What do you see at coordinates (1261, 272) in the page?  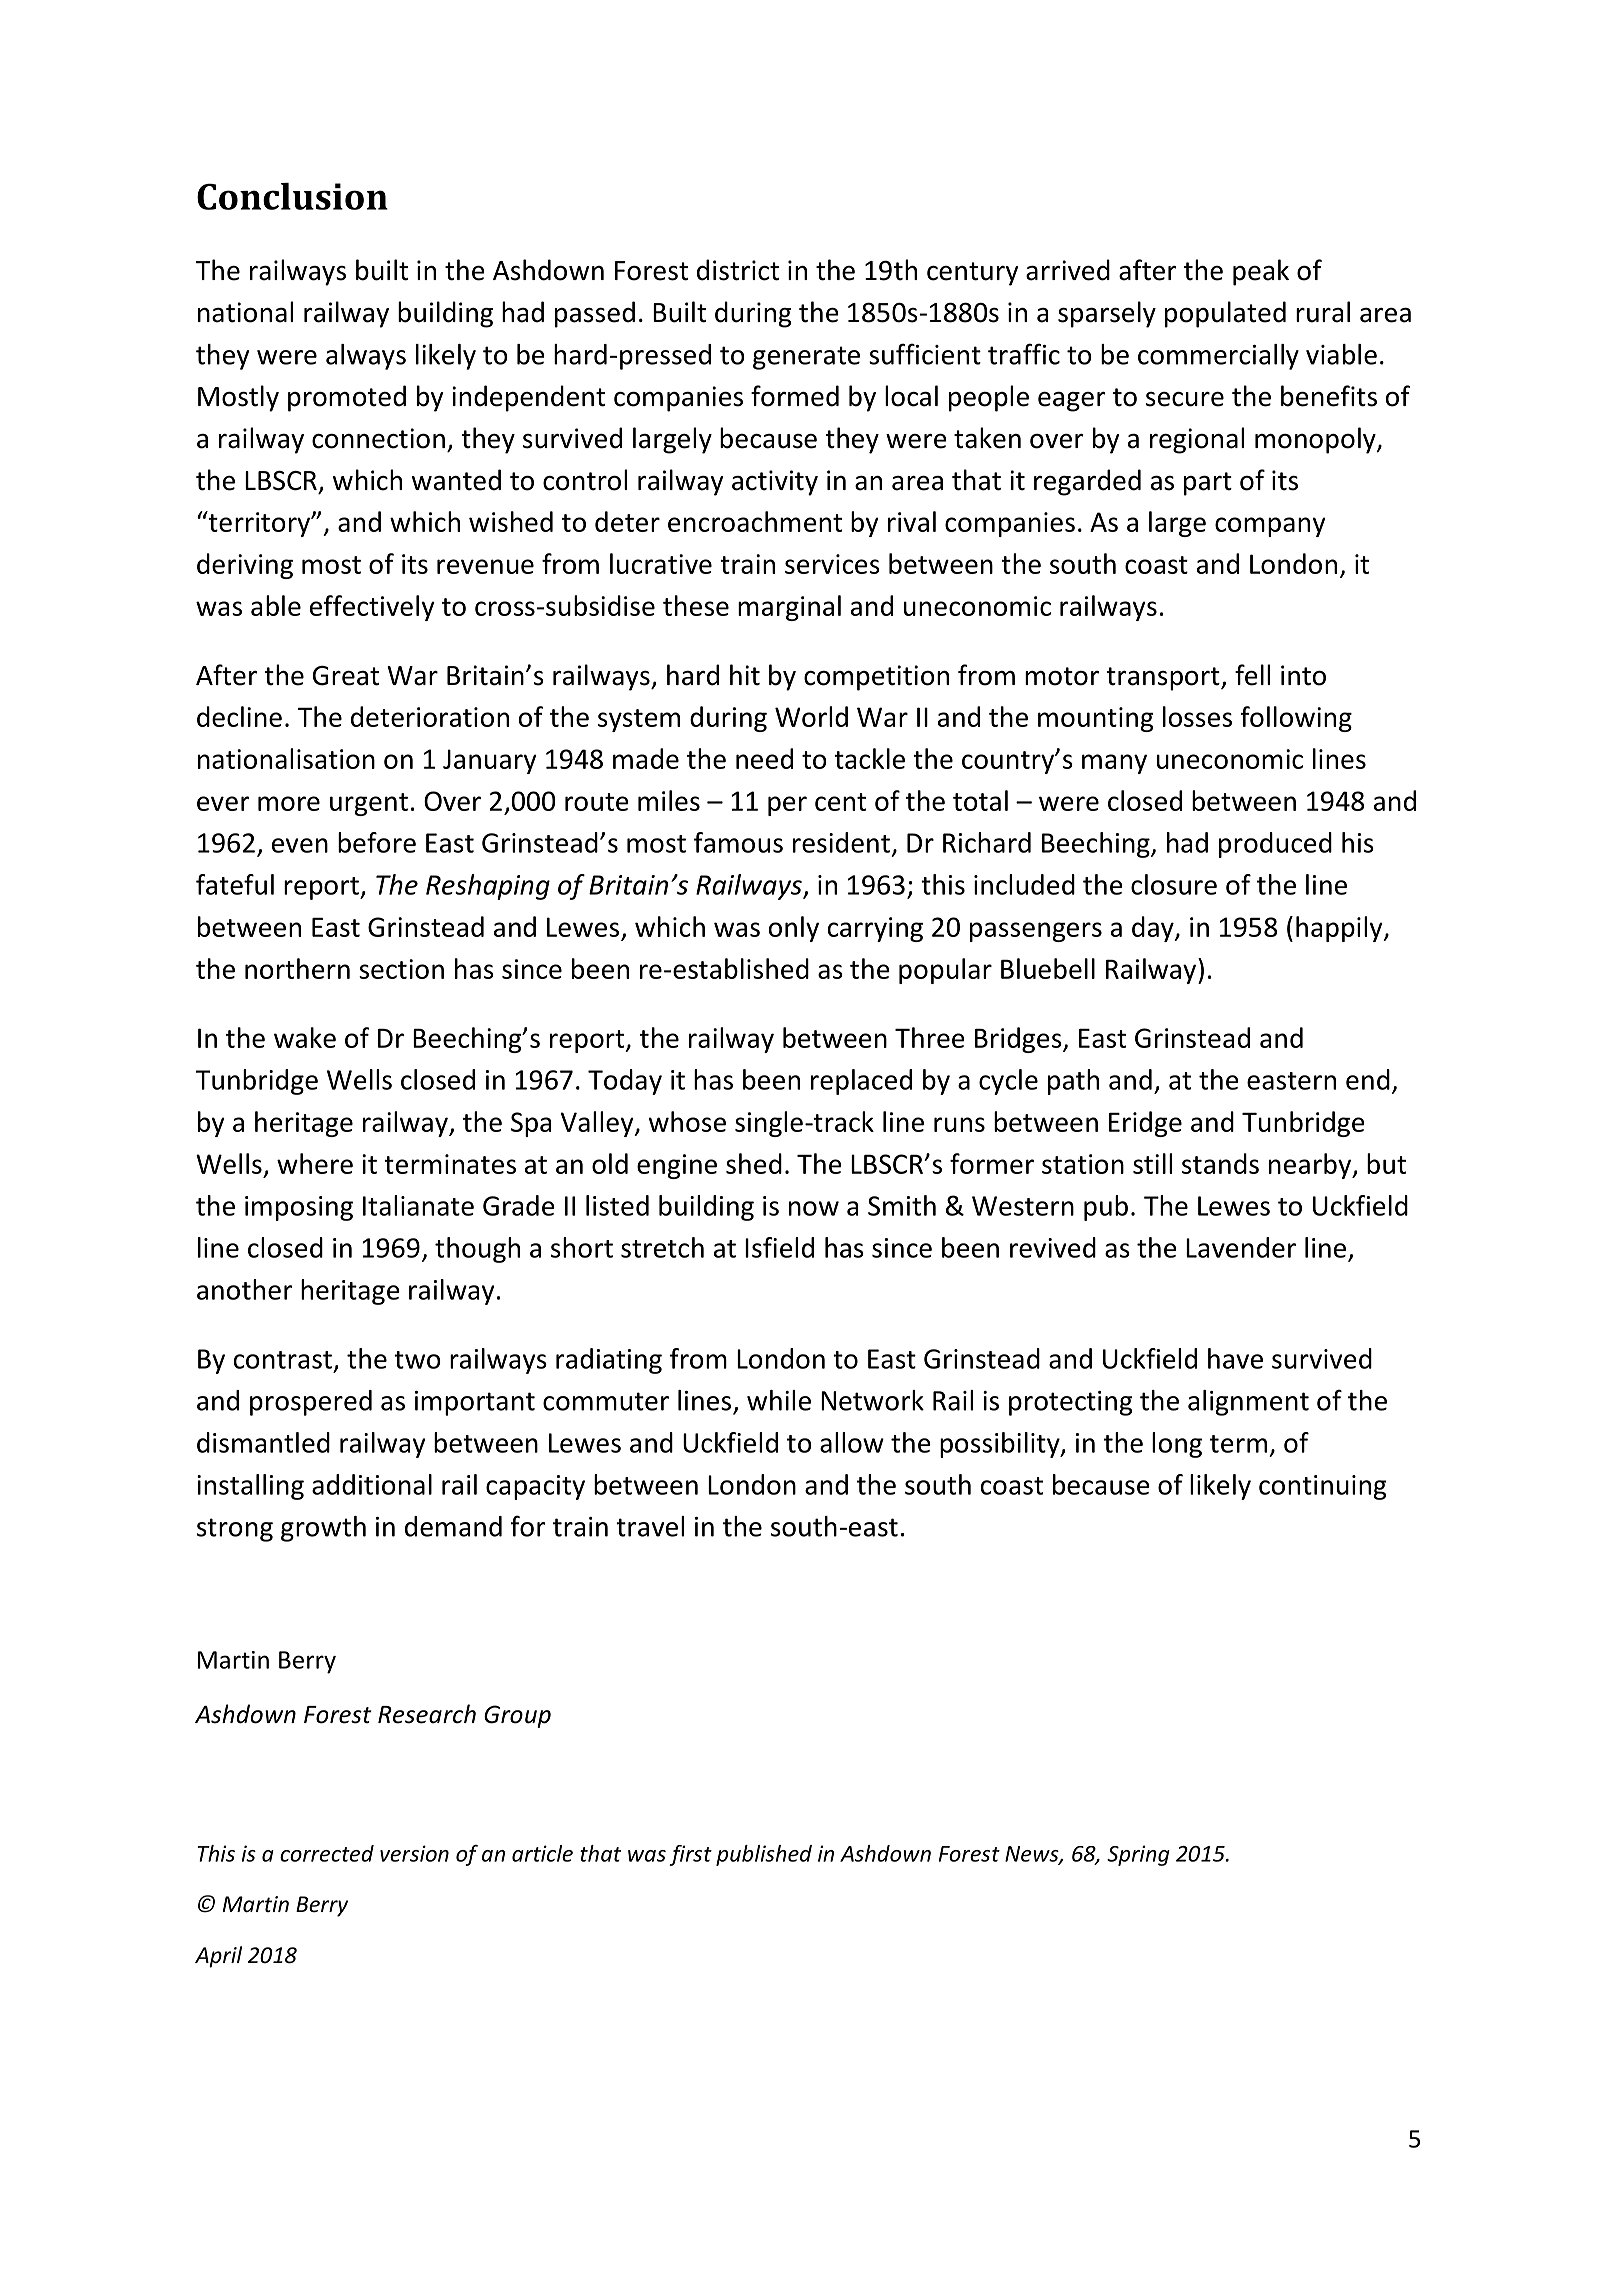 I see `peak` at bounding box center [1261, 272].
